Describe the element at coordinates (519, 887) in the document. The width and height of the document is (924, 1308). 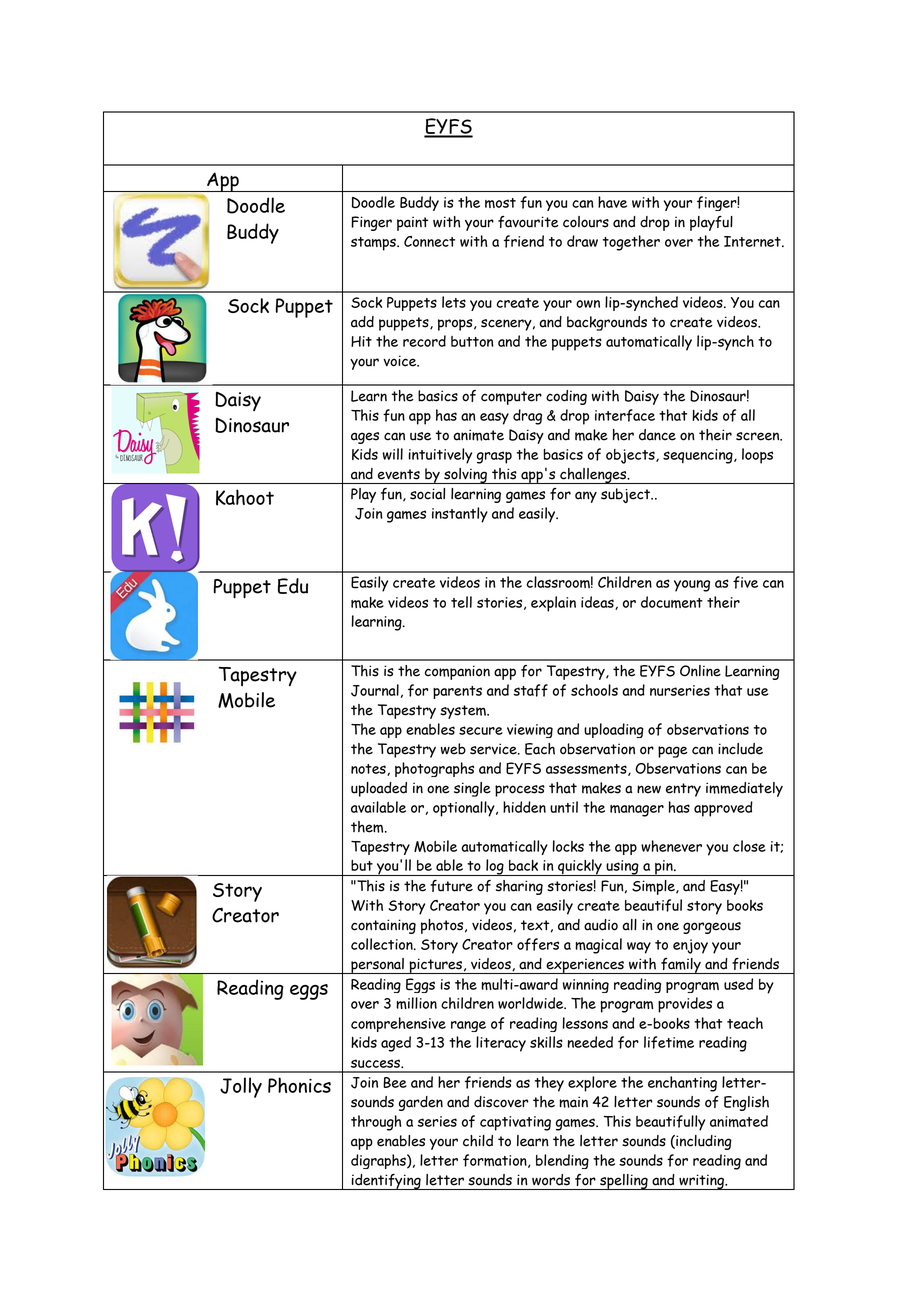
I see `sharing` at that location.
